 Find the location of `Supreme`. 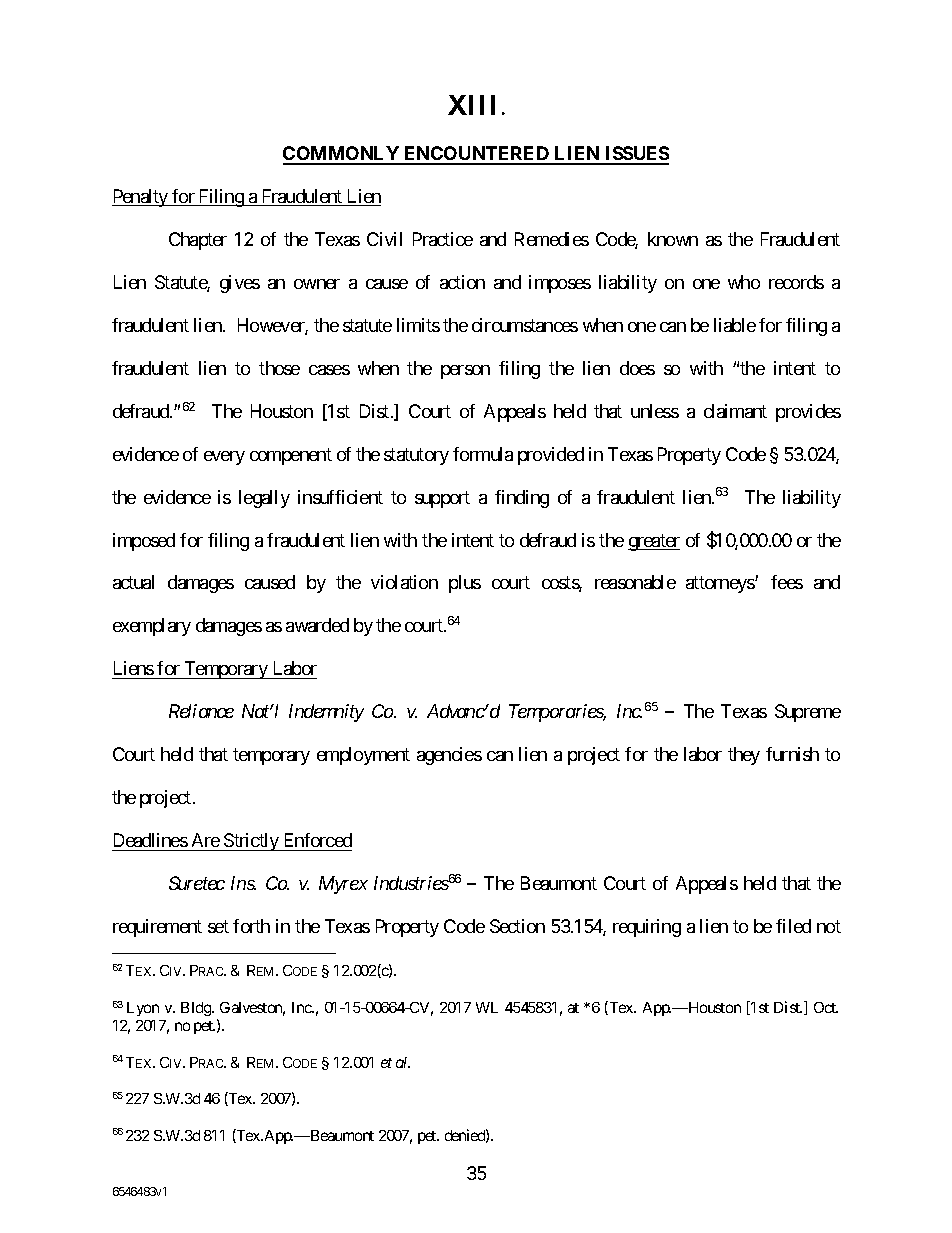

Supreme is located at coordinates (808, 713).
